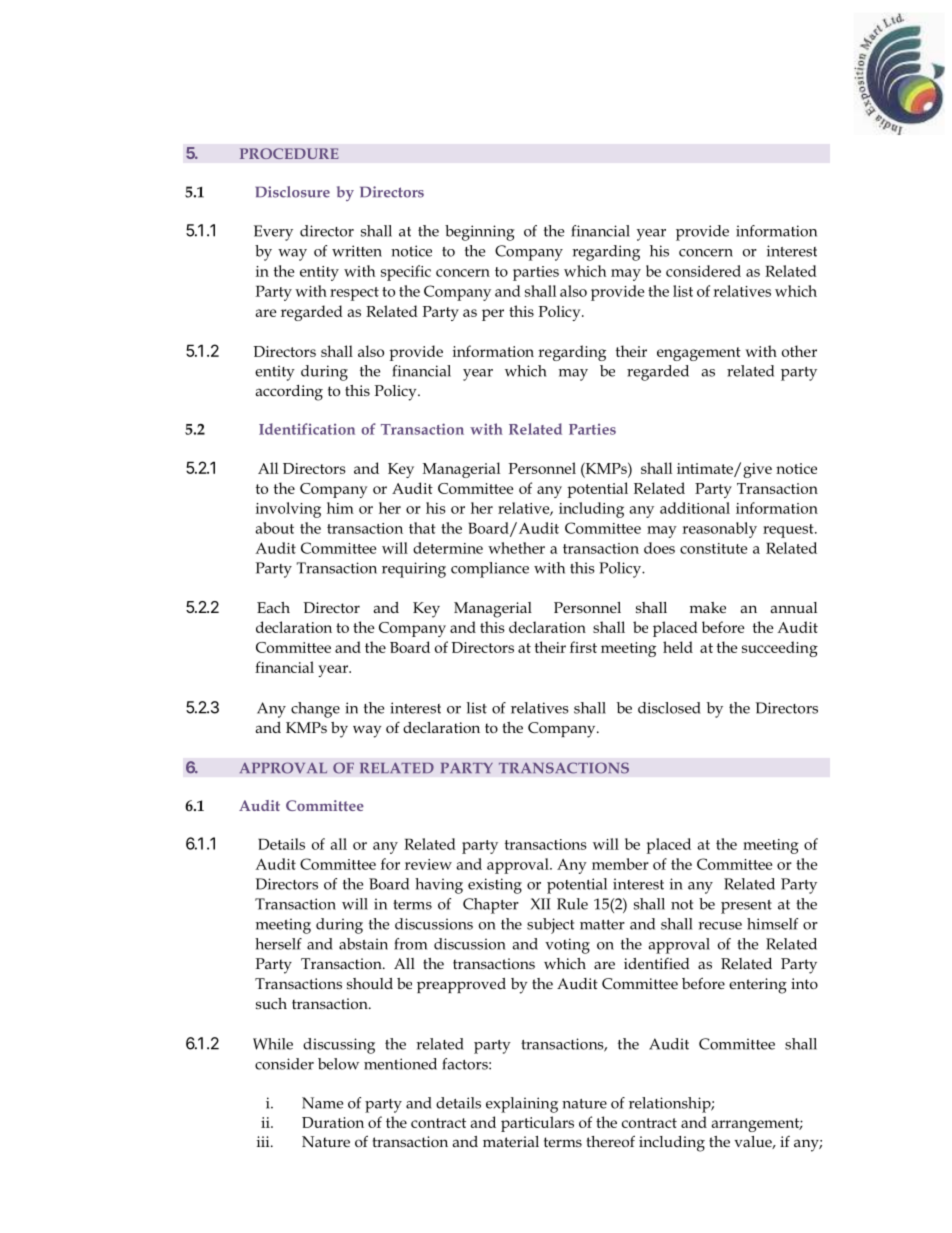 This screenshot has height=1233, width=952. What do you see at coordinates (322, 1103) in the screenshot?
I see `Name` at bounding box center [322, 1103].
